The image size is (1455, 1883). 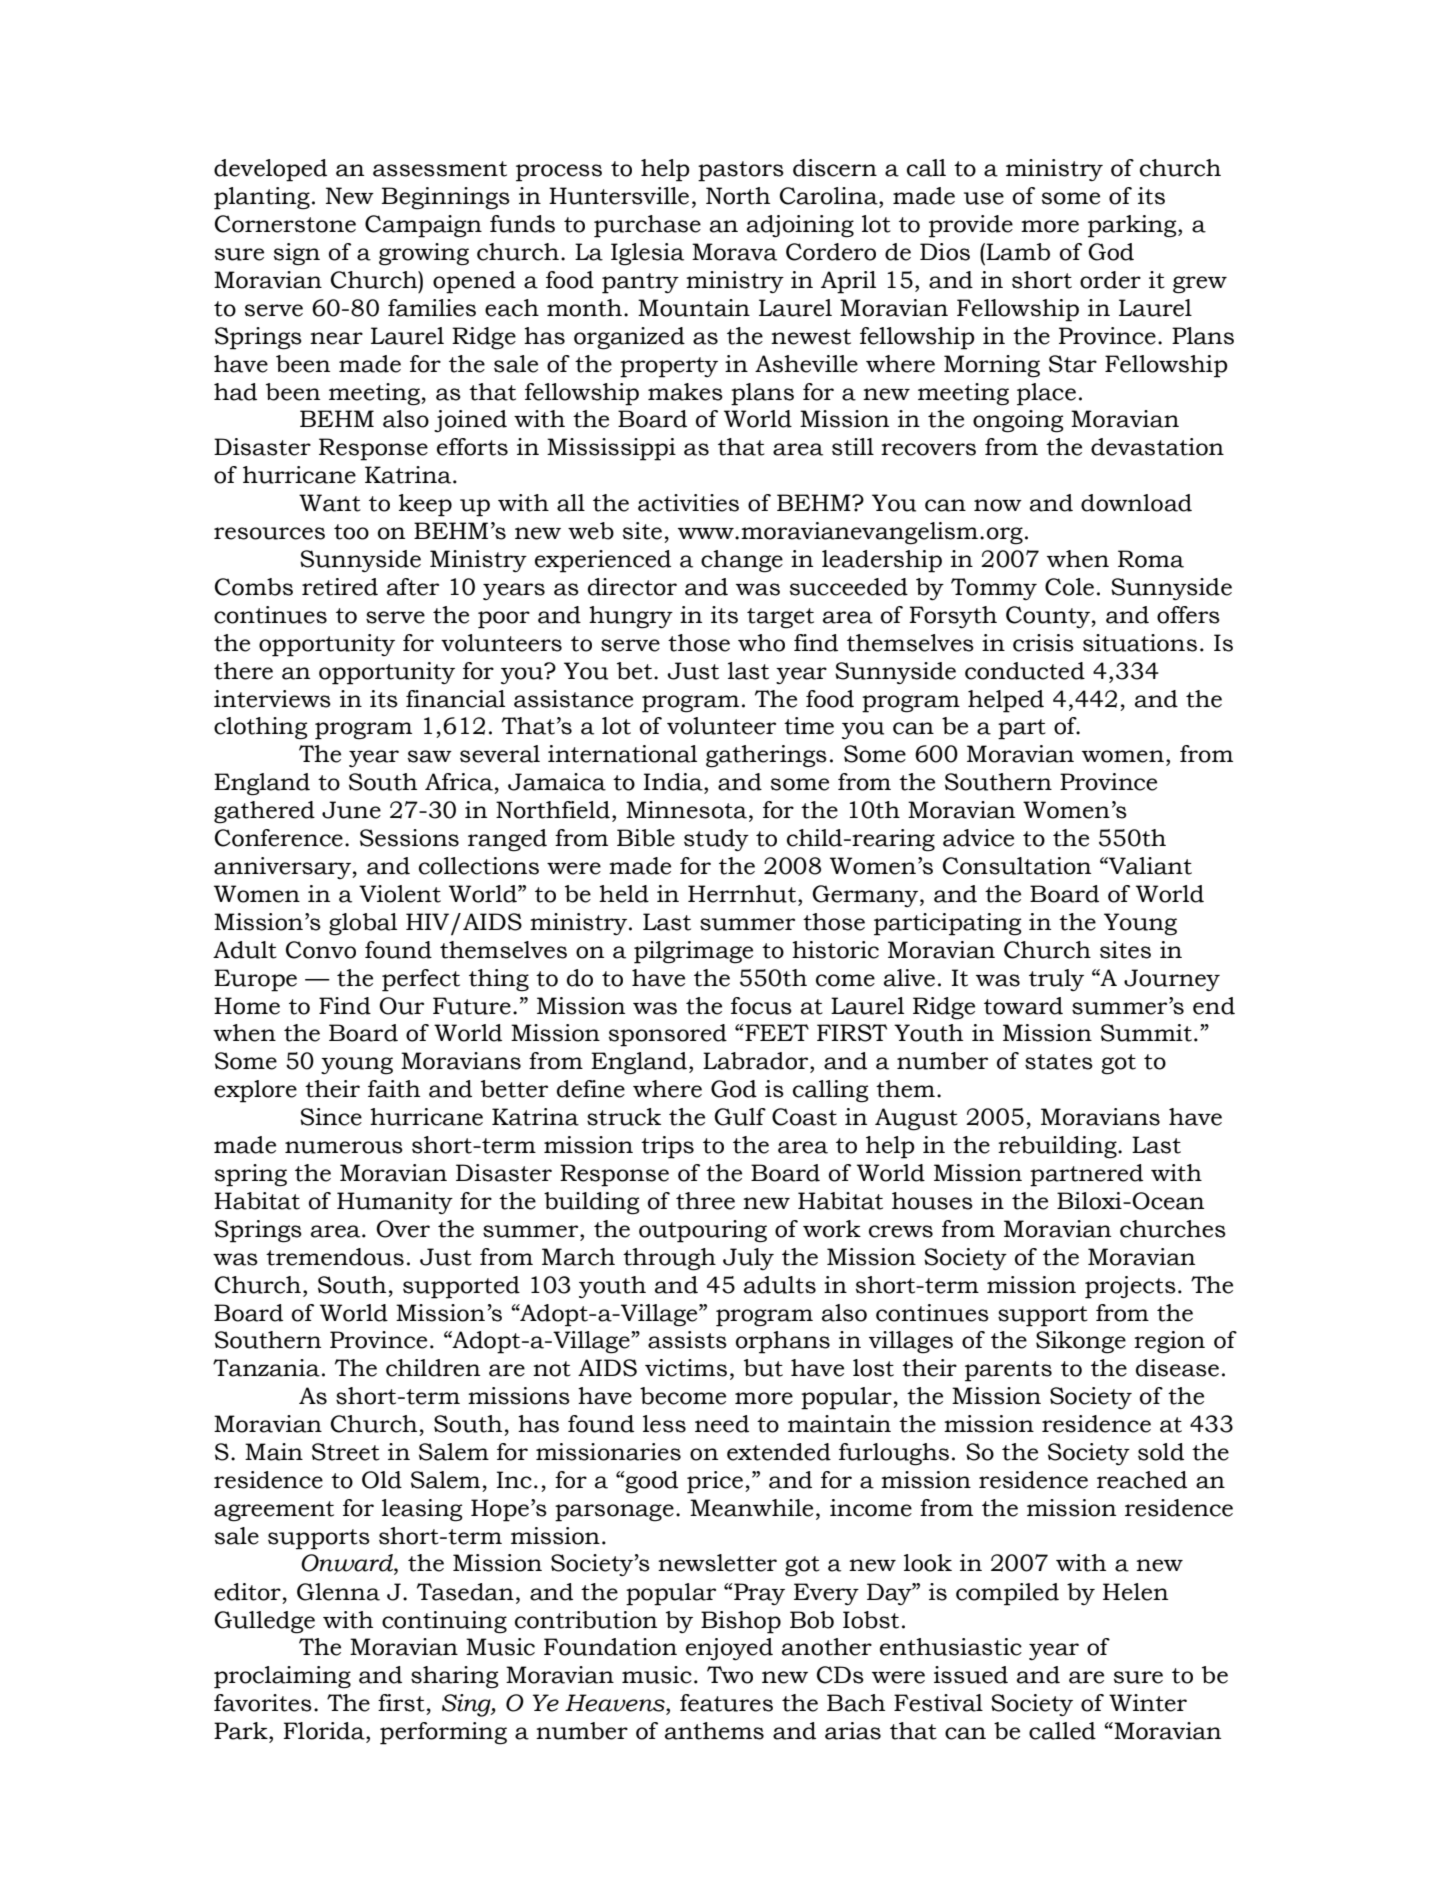 I want to click on pilgrimage, so click(x=693, y=952).
